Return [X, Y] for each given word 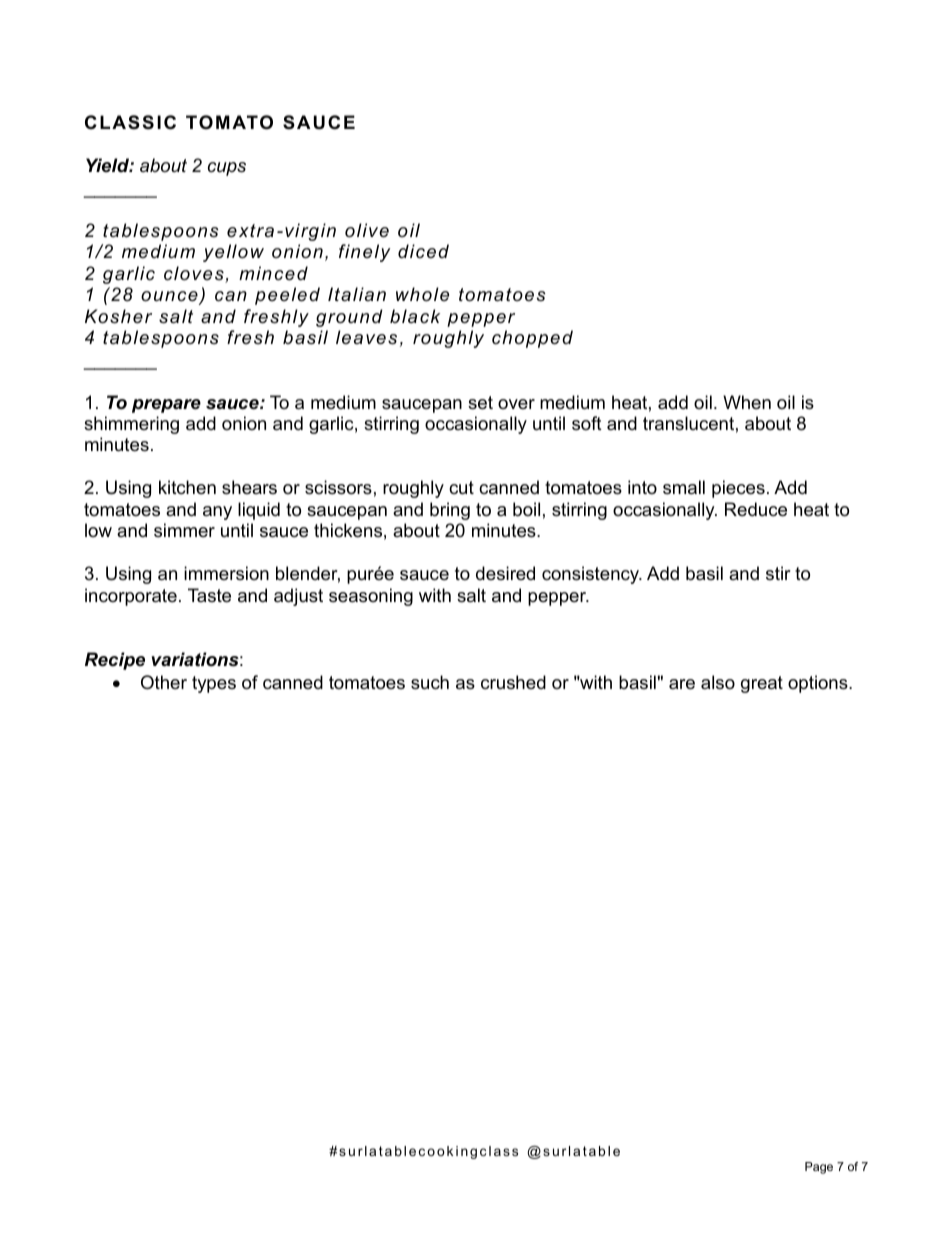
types [214, 684]
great [762, 684]
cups [227, 169]
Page [819, 1168]
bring [450, 511]
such [430, 682]
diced [423, 251]
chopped [532, 339]
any [217, 513]
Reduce [756, 509]
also [718, 682]
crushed [513, 682]
